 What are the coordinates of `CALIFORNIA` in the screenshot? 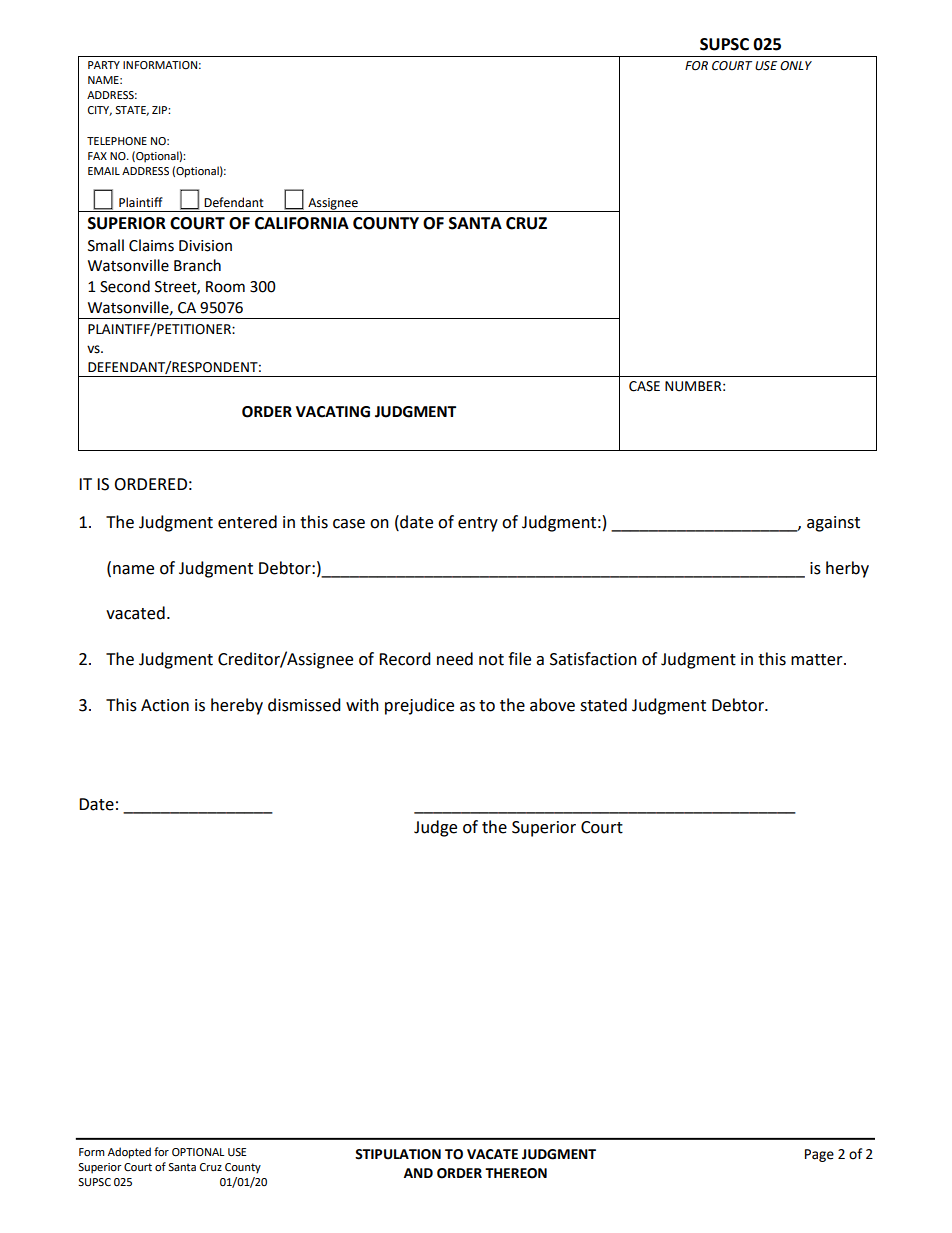 It's located at (302, 223).
